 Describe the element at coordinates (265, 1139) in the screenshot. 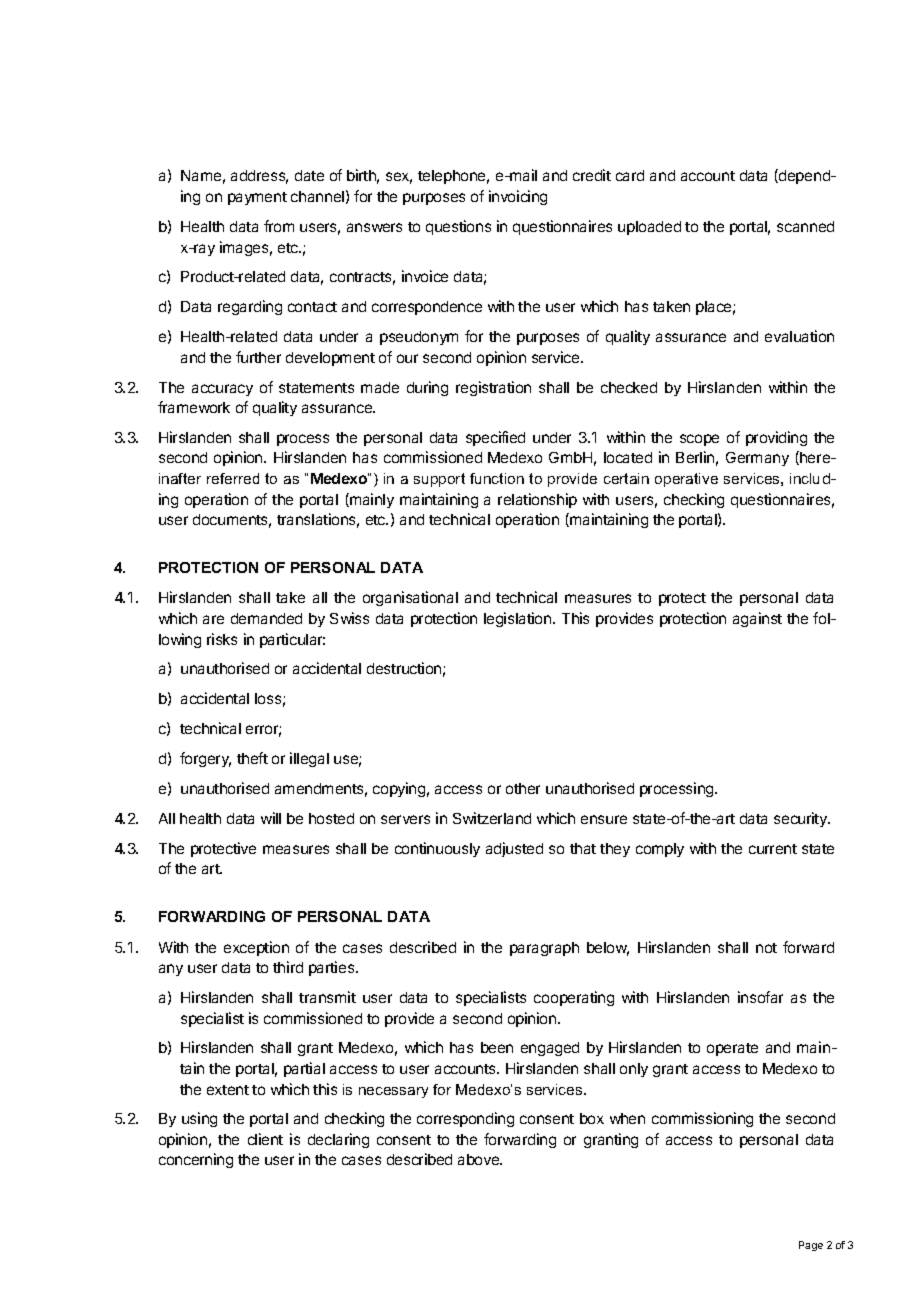

I see `client` at that location.
